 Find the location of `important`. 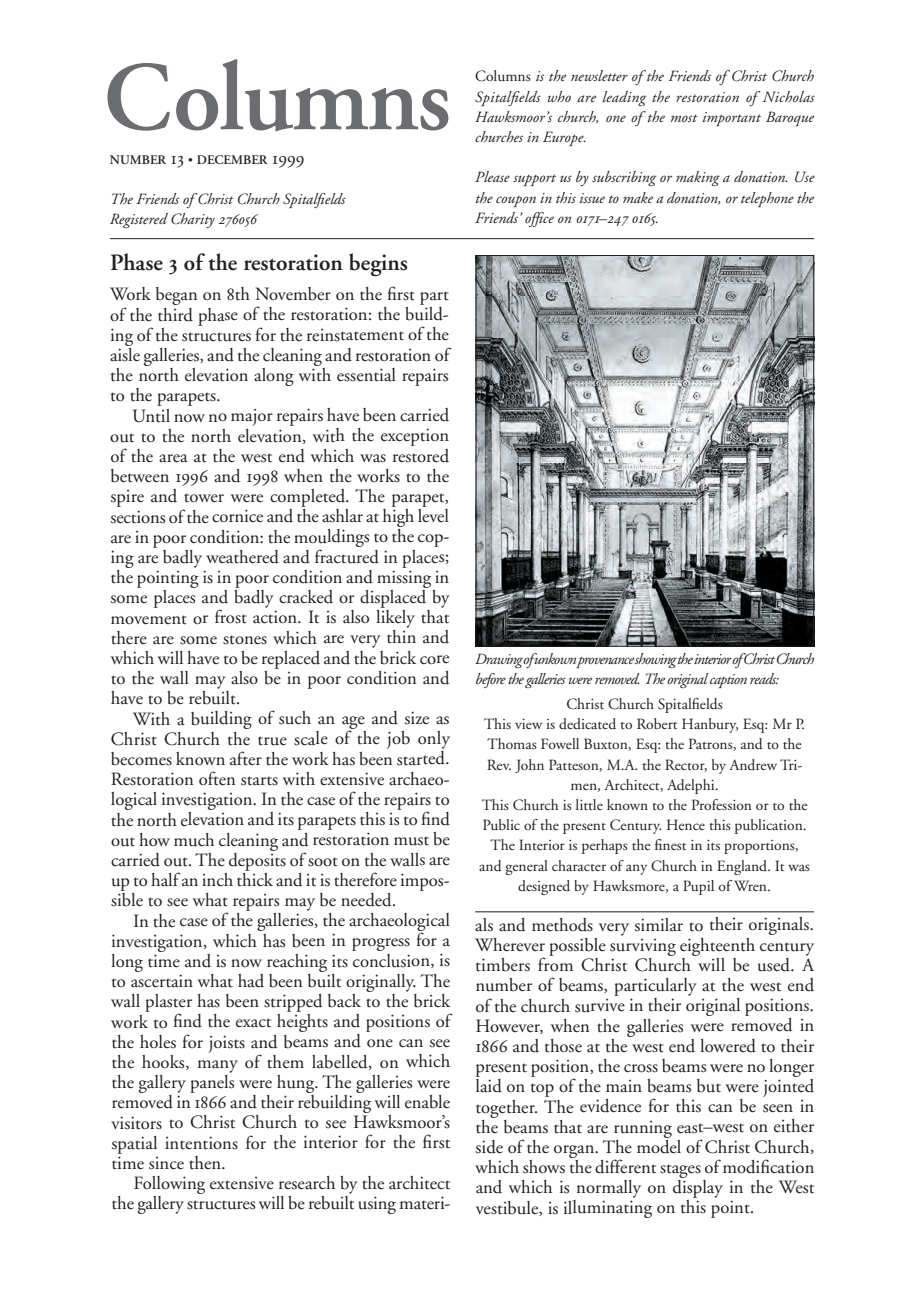

important is located at coordinates (731, 119).
